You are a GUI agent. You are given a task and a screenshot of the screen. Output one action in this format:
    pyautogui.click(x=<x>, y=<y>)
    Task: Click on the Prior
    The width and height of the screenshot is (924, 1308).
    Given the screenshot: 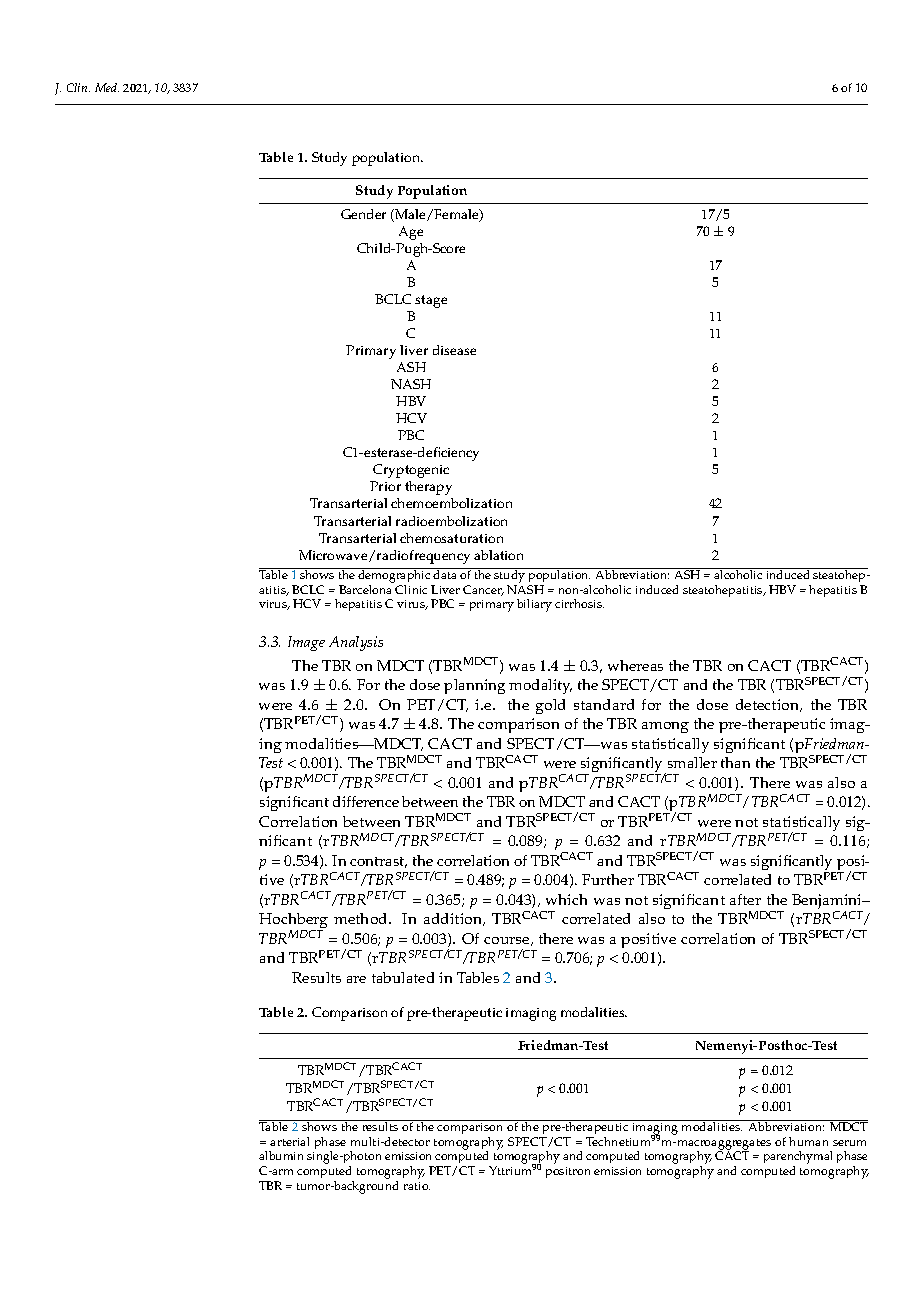 What is the action you would take?
    pyautogui.click(x=385, y=486)
